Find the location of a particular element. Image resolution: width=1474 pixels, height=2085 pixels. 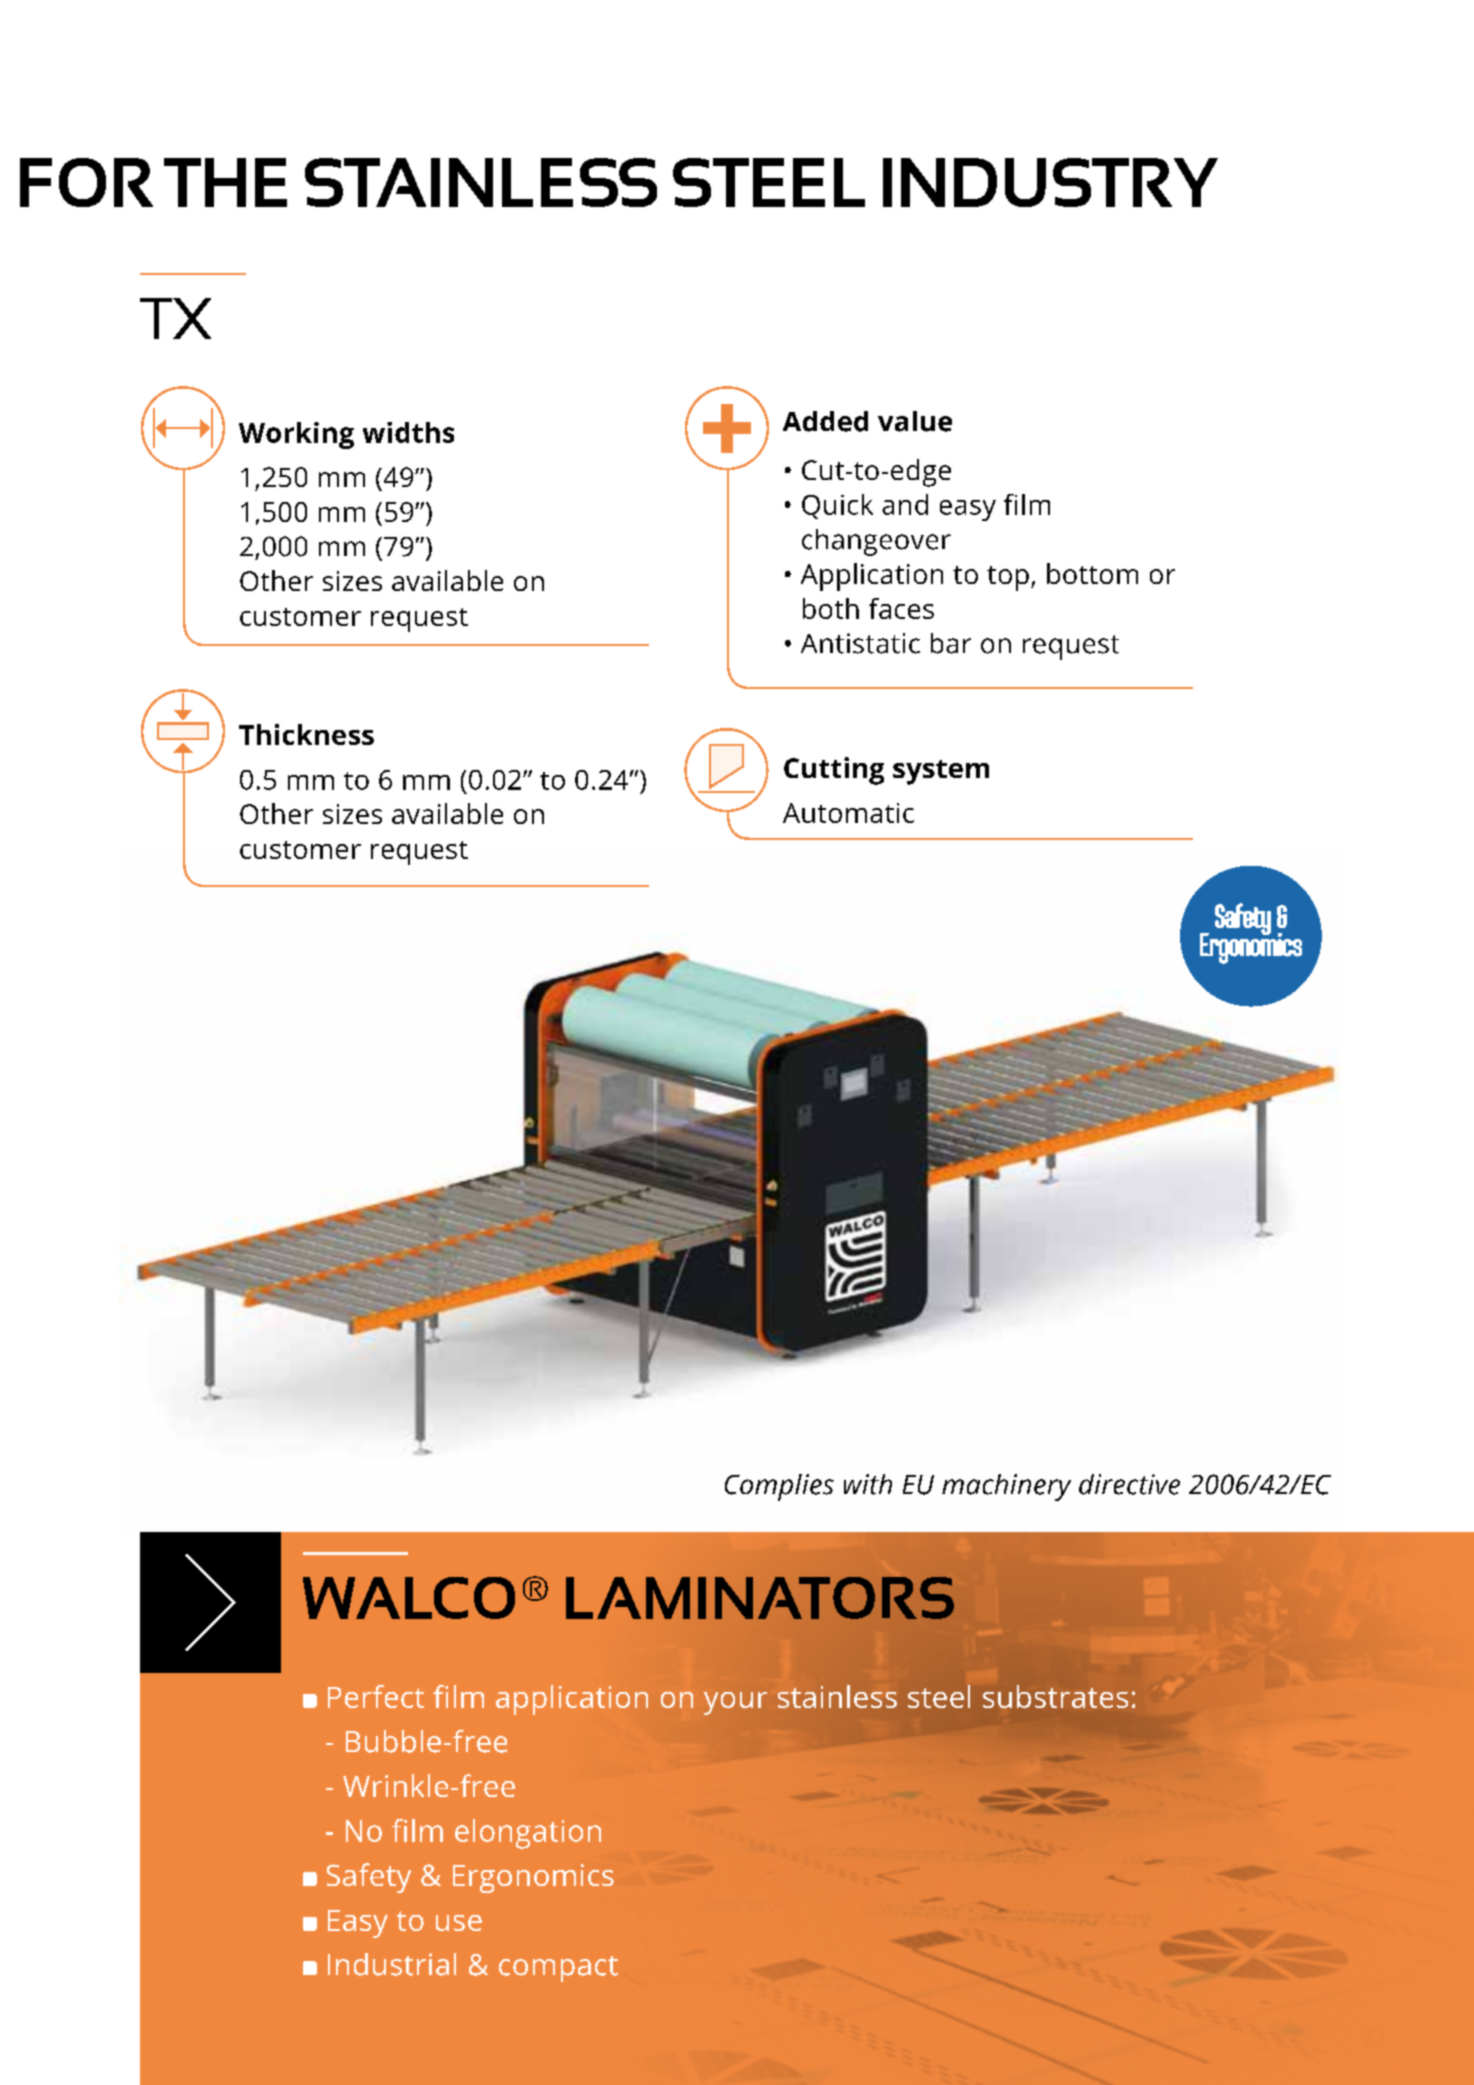

substrates is located at coordinates (1055, 1696).
